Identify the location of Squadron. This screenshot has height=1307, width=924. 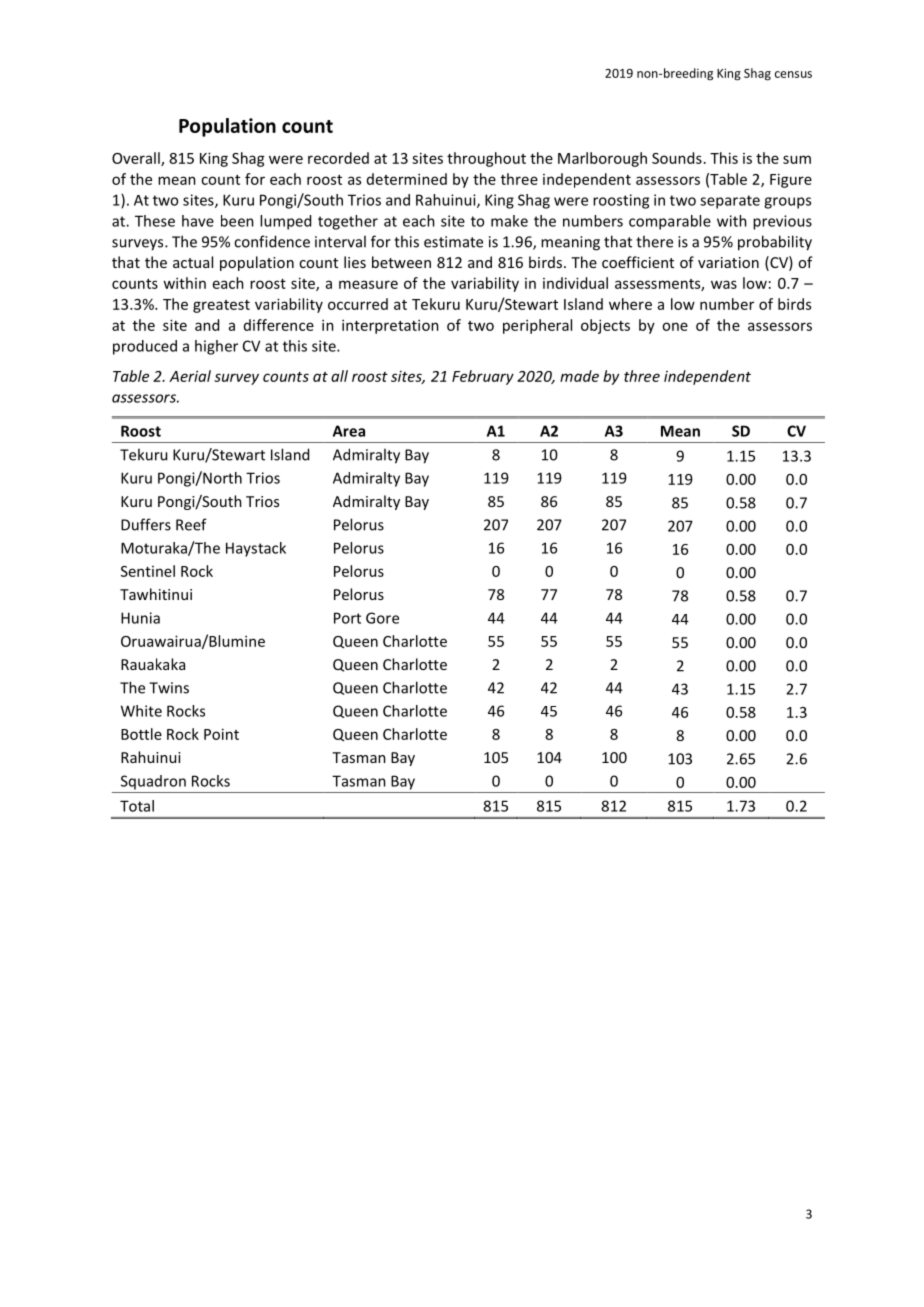
(153, 782).
